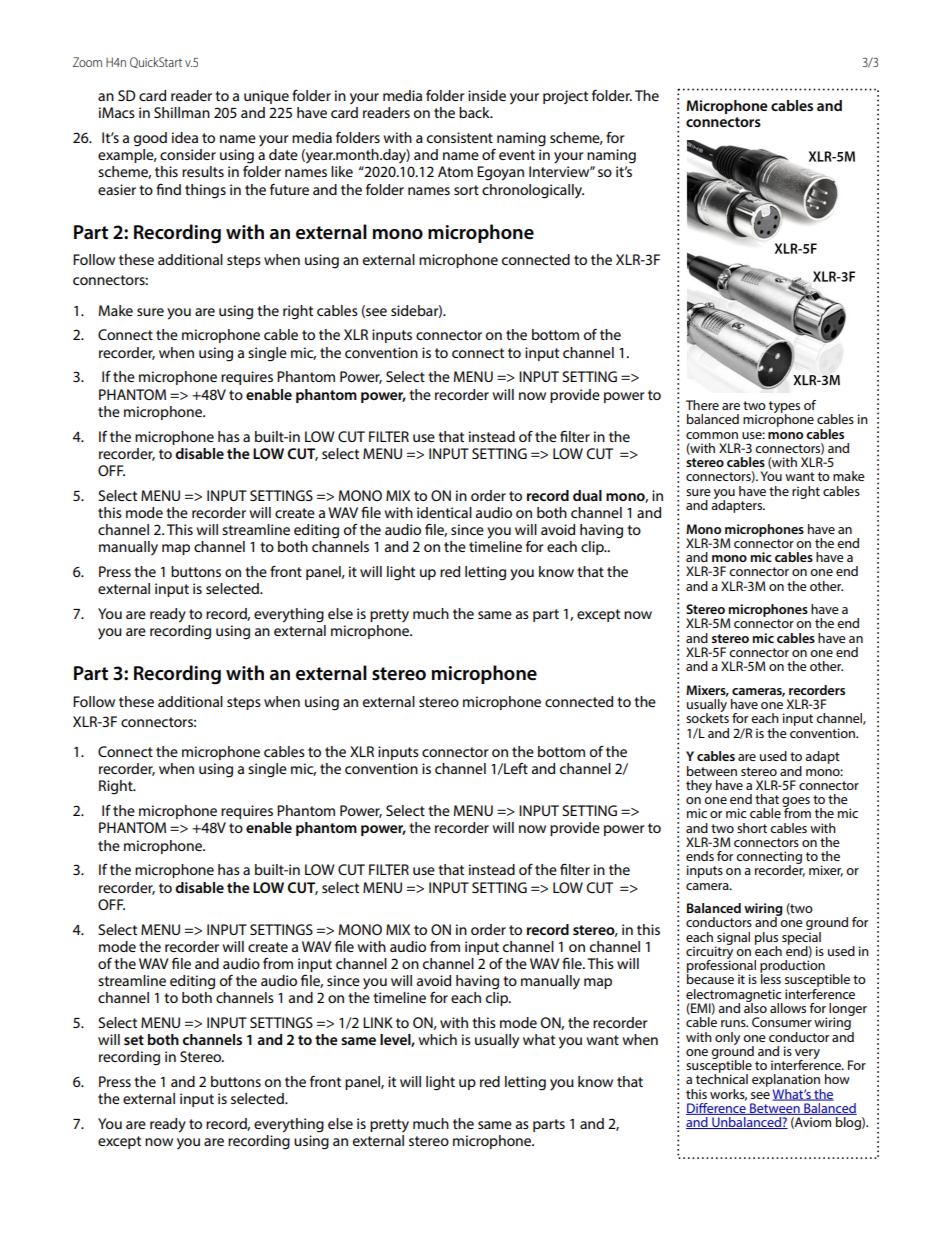  I want to click on idea, so click(185, 137).
